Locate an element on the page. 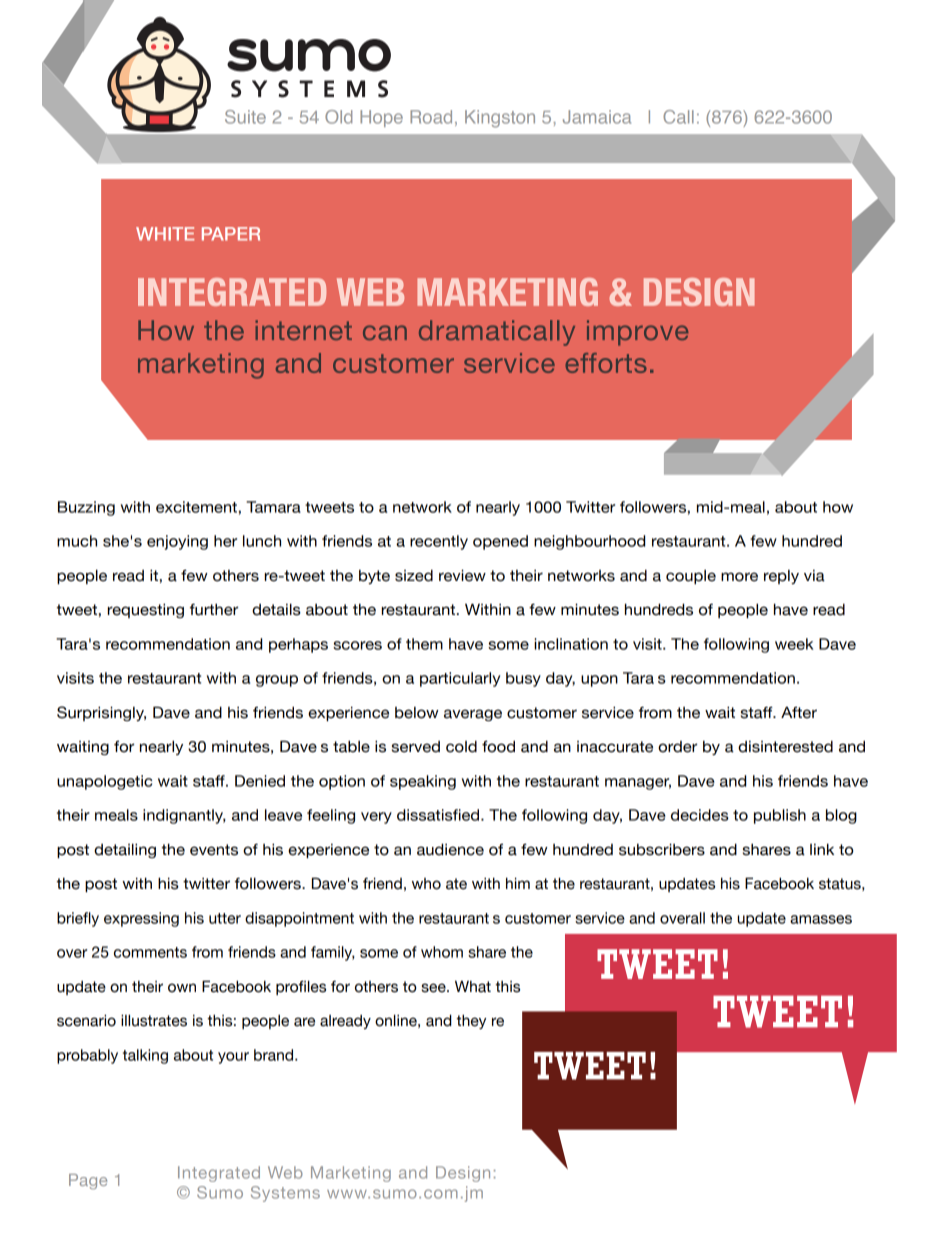 The width and height of the page is (952, 1233). amasses is located at coordinates (821, 919).
